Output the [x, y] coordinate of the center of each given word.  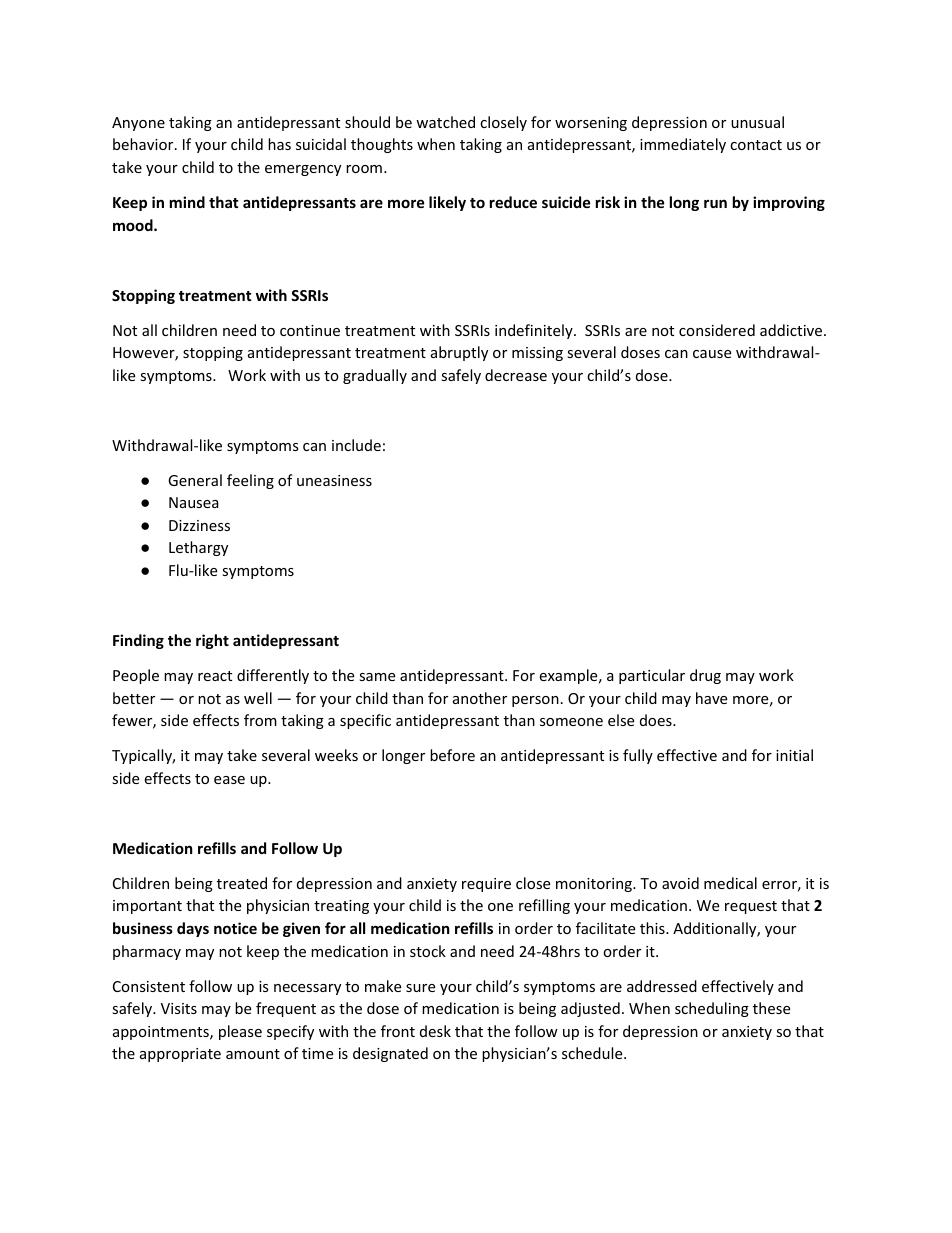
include [356, 445]
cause [712, 354]
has [279, 144]
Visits [179, 1008]
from [260, 720]
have [711, 698]
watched [445, 122]
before [452, 755]
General [195, 480]
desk [435, 1031]
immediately [683, 145]
